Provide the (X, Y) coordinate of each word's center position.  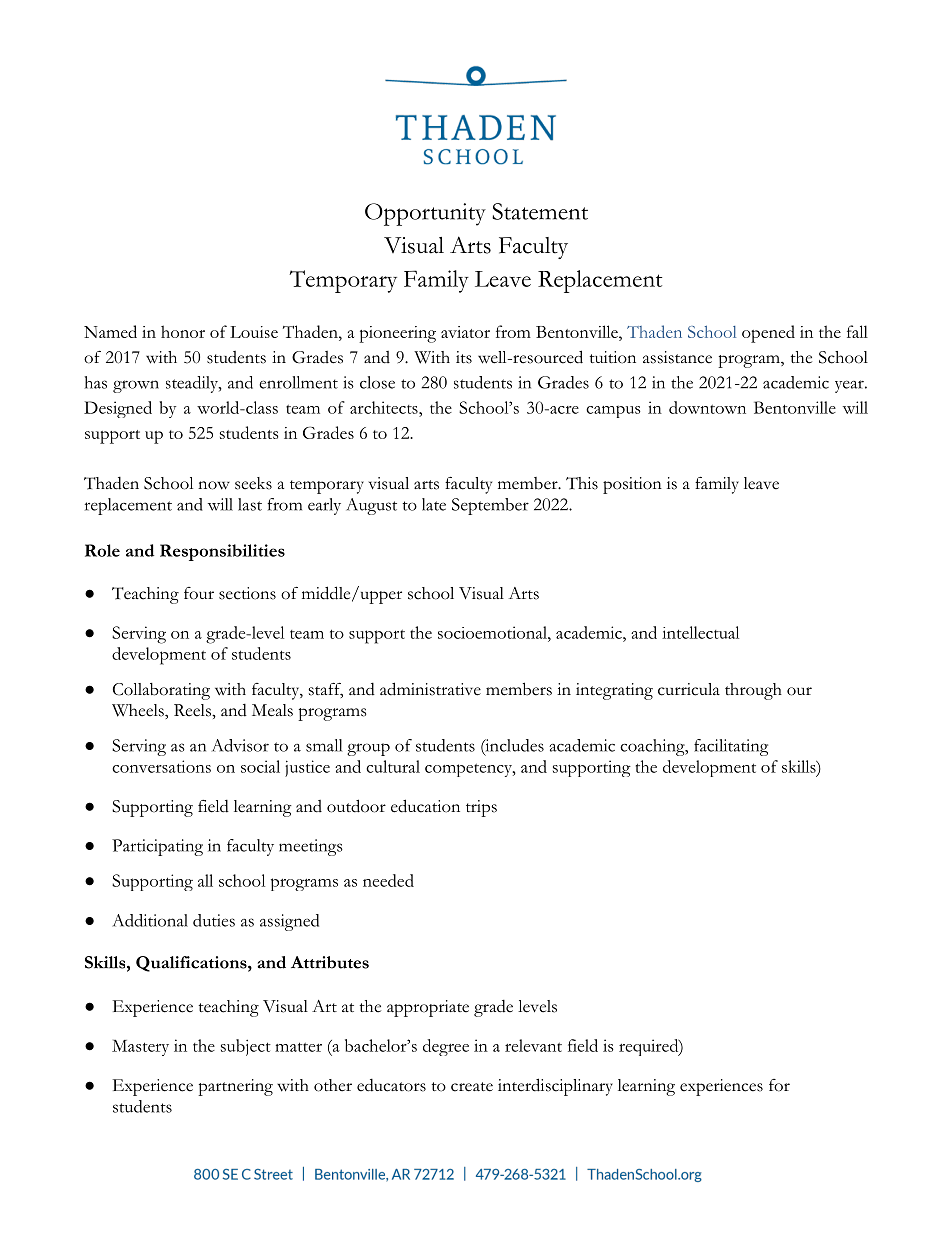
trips (481, 808)
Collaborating (161, 691)
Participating (157, 847)
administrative (430, 689)
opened (768, 334)
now (214, 485)
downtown (707, 407)
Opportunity (425, 214)
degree (446, 1047)
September (490, 506)
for (779, 1085)
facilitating (731, 747)
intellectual (700, 632)
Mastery (140, 1047)
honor (183, 331)
